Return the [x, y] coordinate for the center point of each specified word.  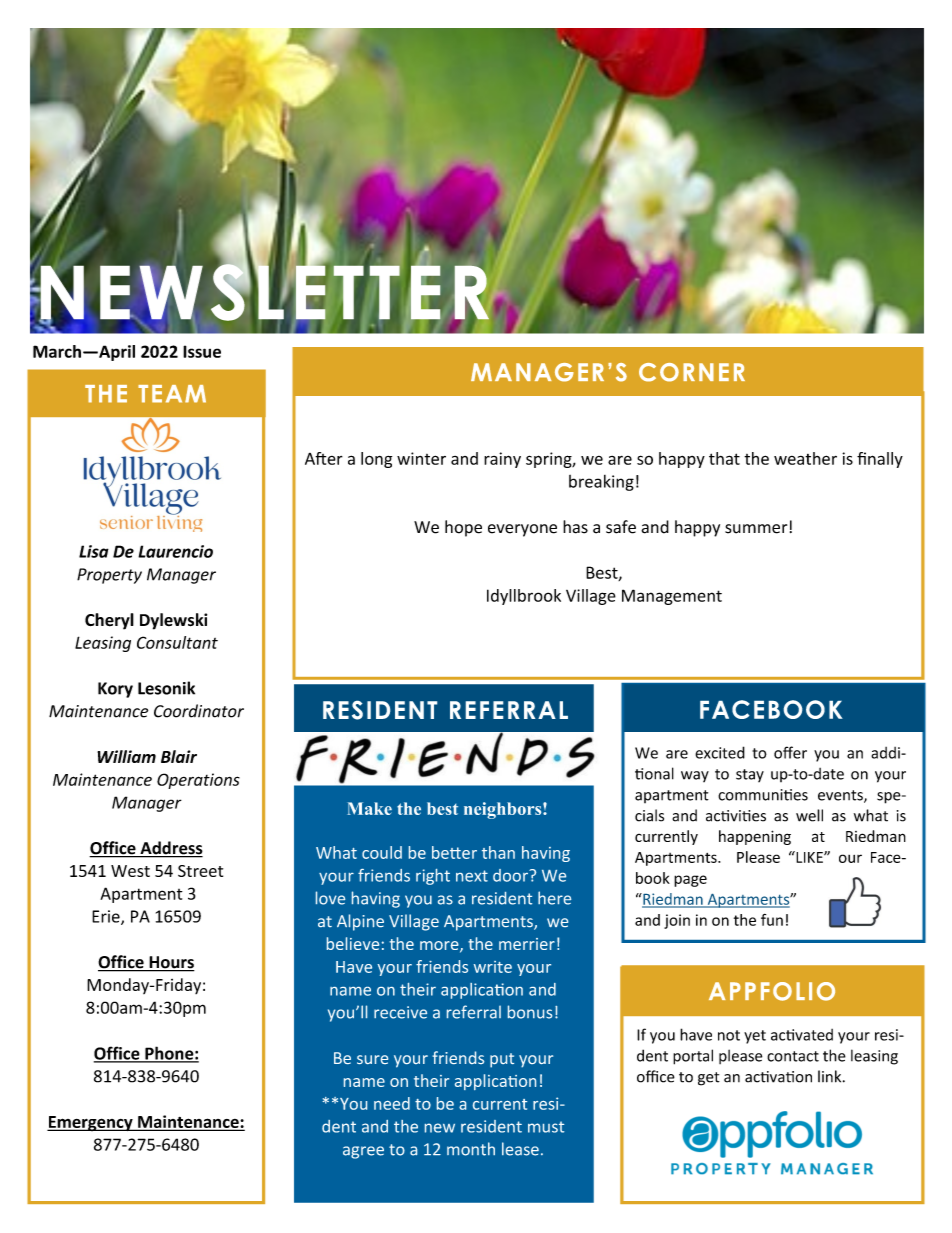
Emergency [91, 1123]
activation [778, 1077]
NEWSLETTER [265, 292]
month [471, 1149]
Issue [202, 351]
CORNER [692, 372]
